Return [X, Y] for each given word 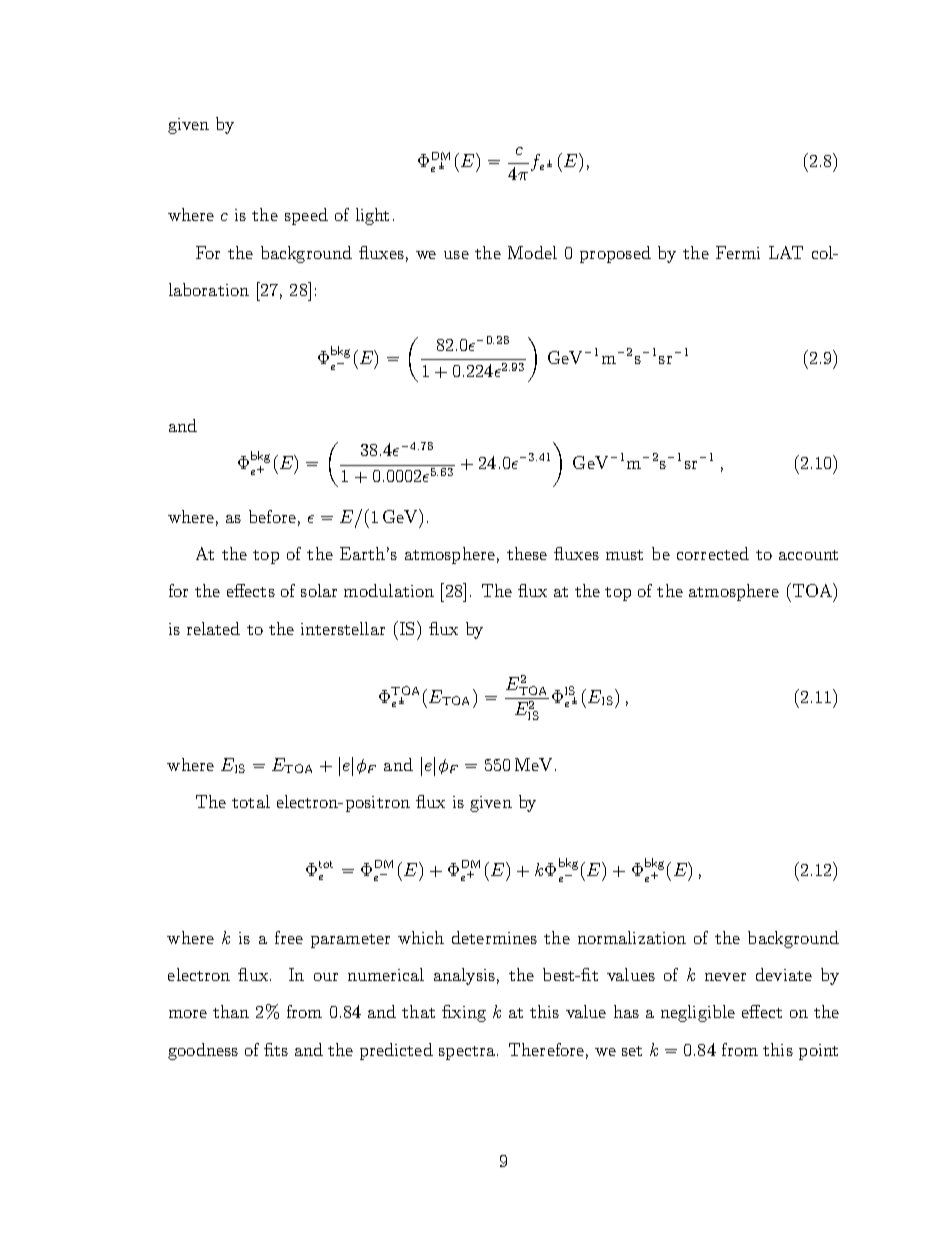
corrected [713, 553]
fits [276, 1049]
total [251, 801]
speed [306, 216]
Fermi [738, 252]
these [527, 553]
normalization [632, 937]
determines [494, 937]
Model [532, 252]
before [272, 516]
